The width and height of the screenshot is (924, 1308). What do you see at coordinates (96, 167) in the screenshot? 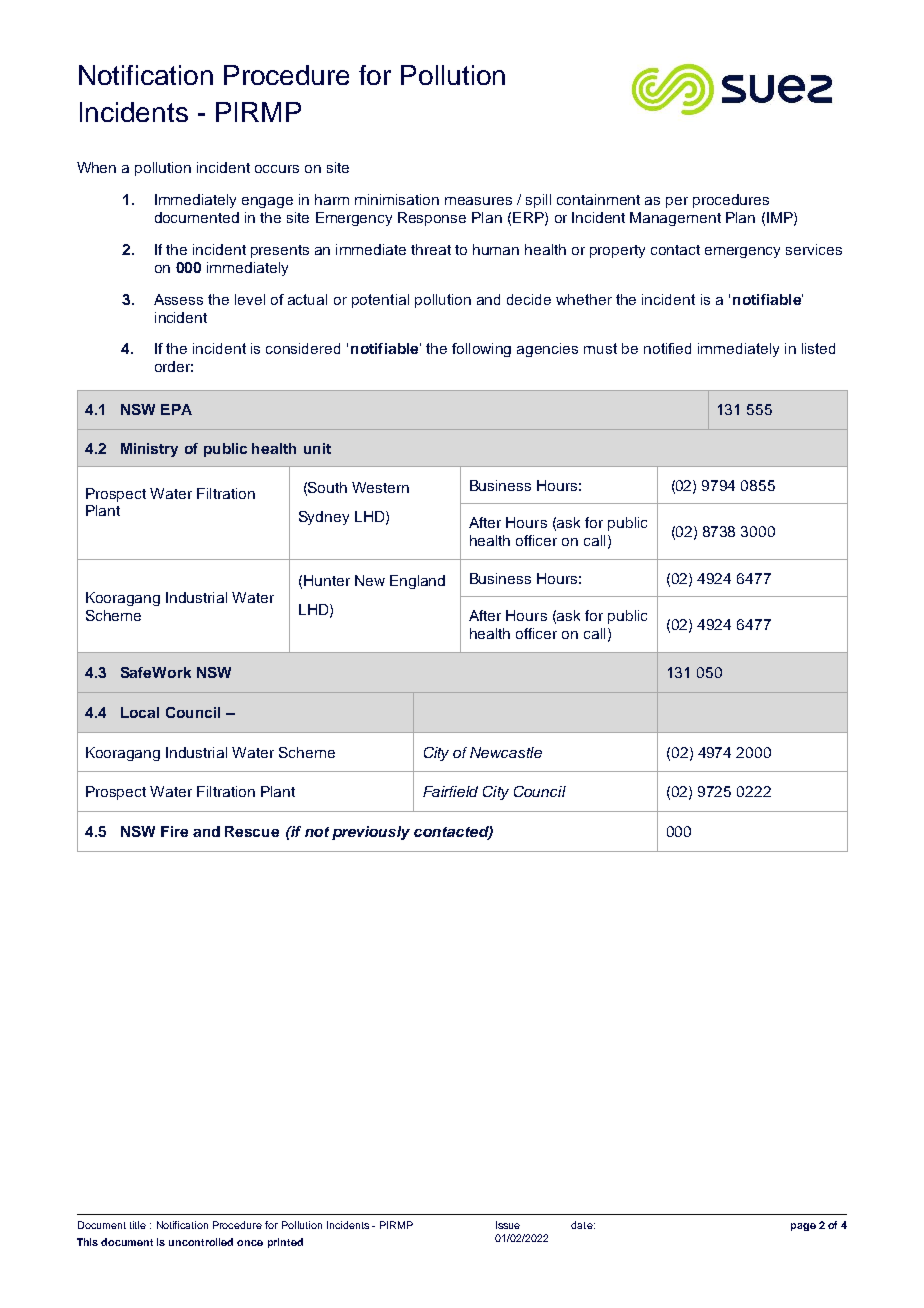
I see `When` at bounding box center [96, 167].
